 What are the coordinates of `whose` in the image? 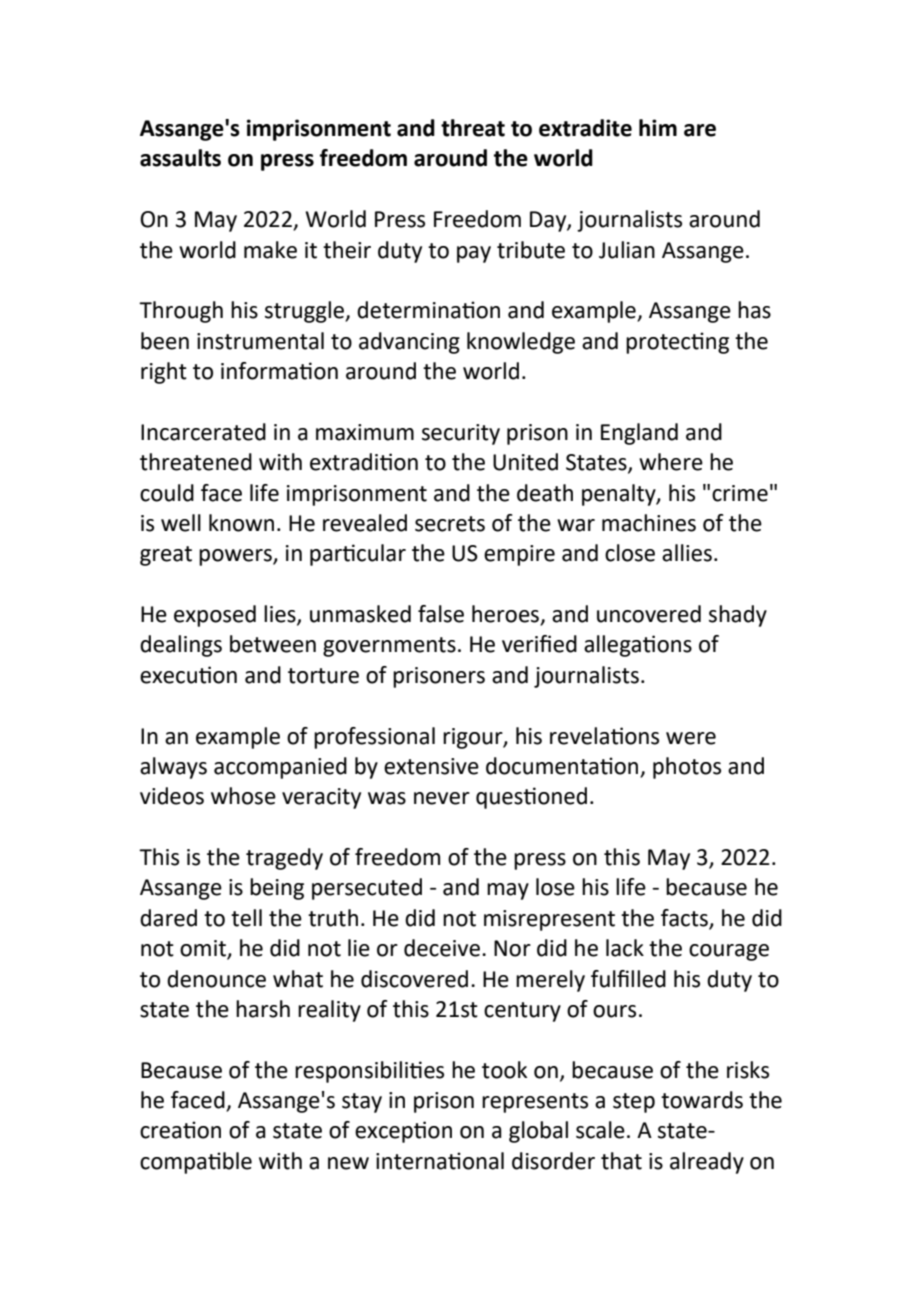 It's located at (243, 796).
